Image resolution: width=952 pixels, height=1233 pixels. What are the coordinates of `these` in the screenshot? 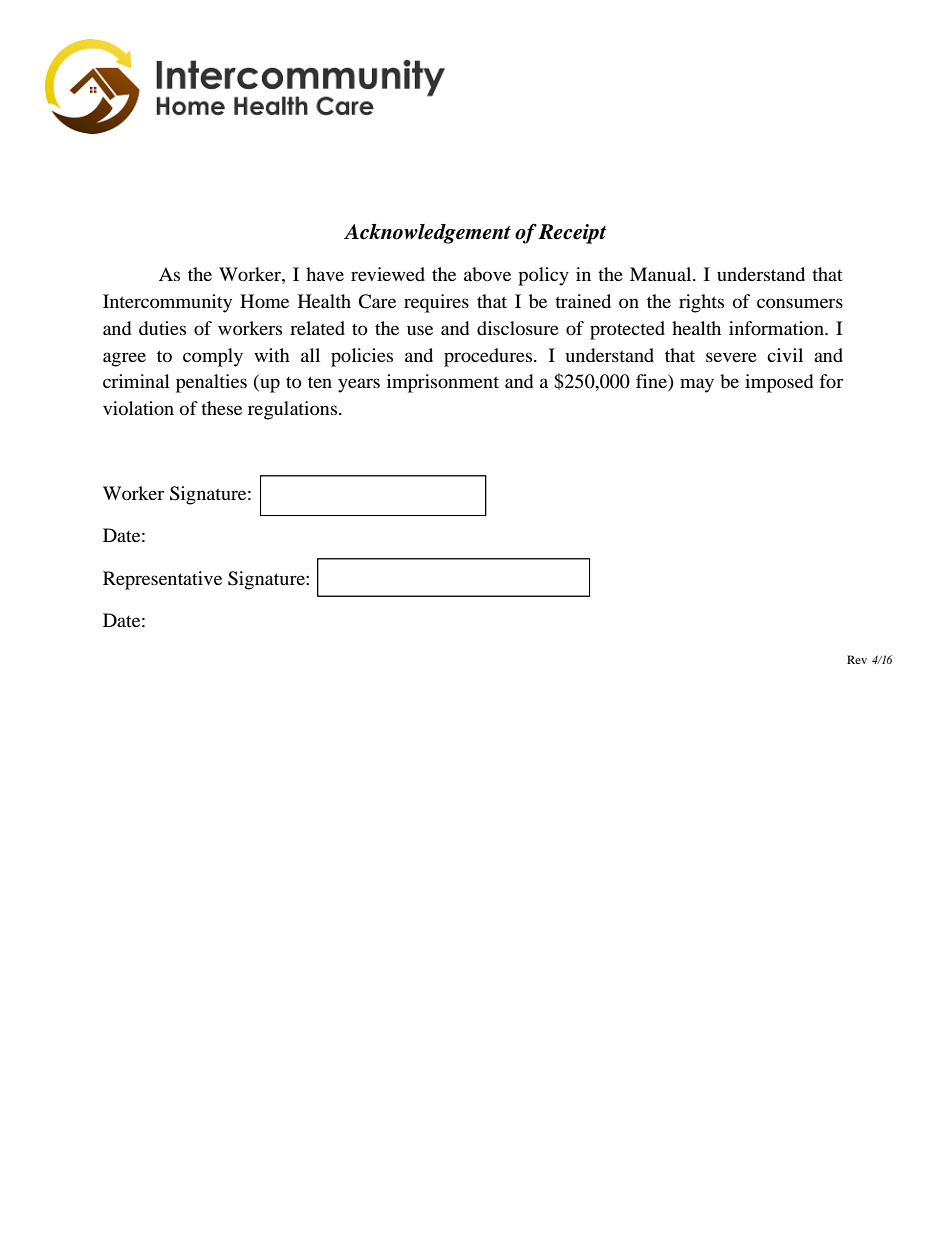 It's located at (221, 408).
